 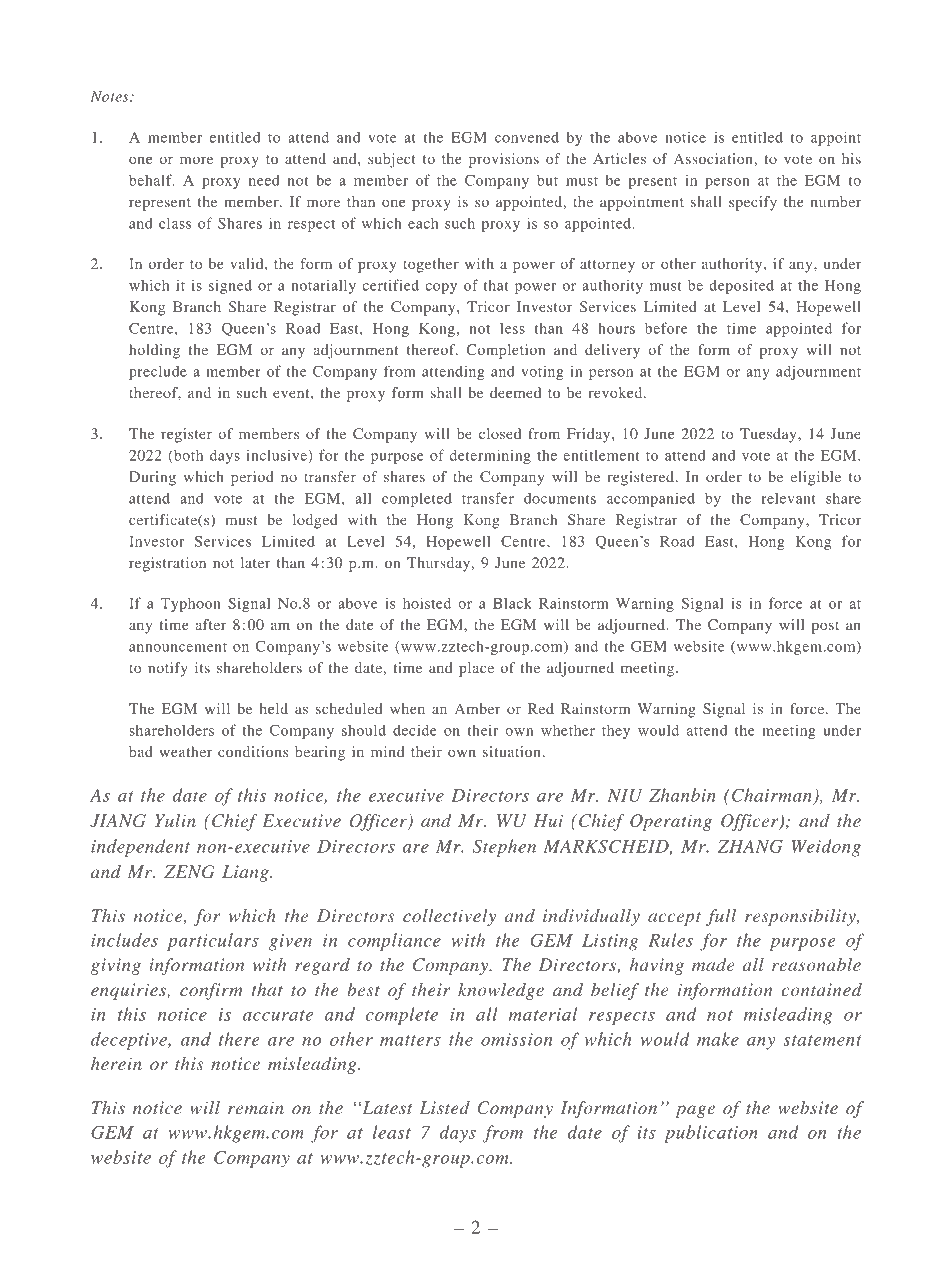 What do you see at coordinates (444, 1107) in the screenshot?
I see `Listed` at bounding box center [444, 1107].
